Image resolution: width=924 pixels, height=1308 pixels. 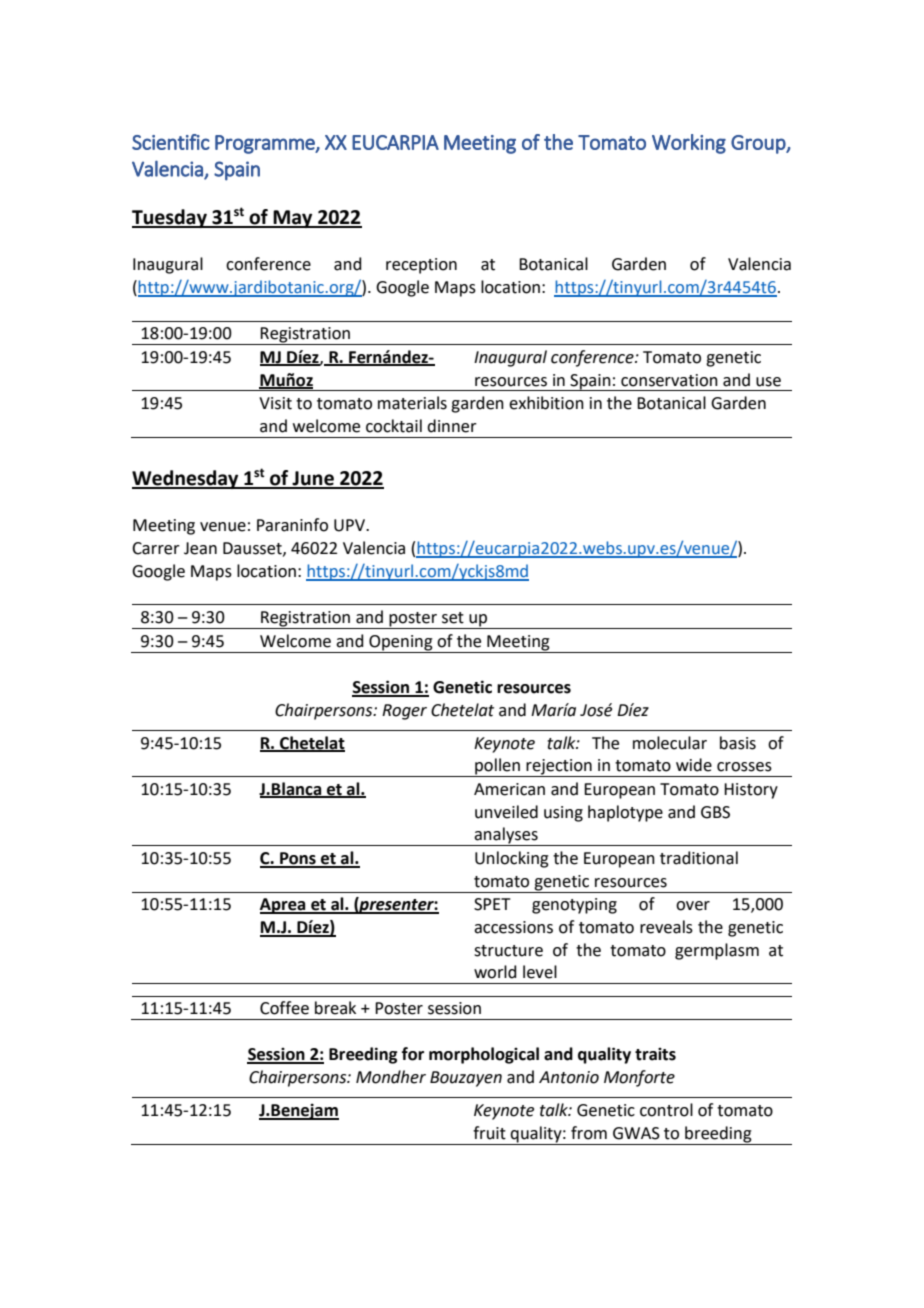 I want to click on over, so click(x=693, y=906).
